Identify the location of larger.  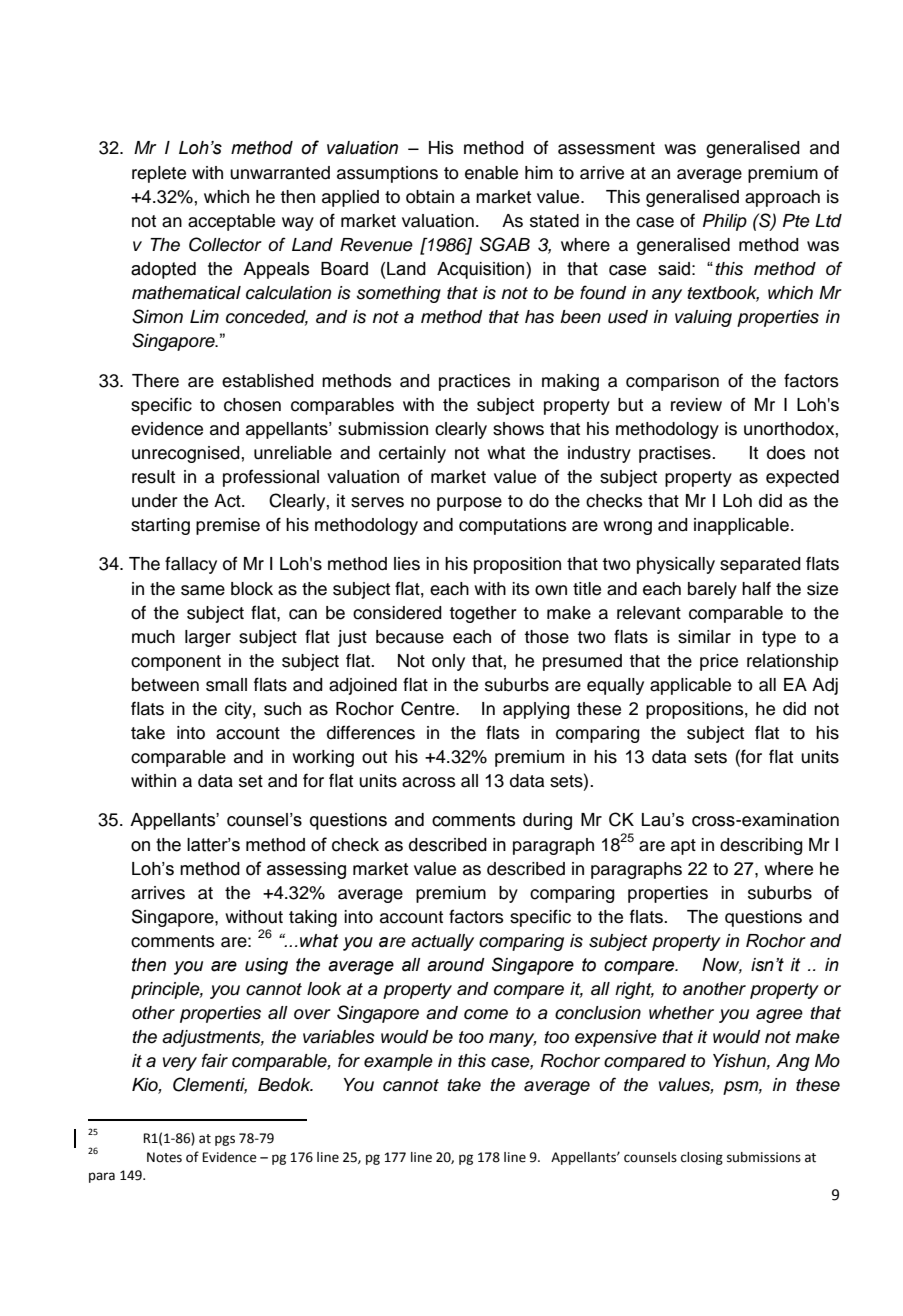
(208, 638).
